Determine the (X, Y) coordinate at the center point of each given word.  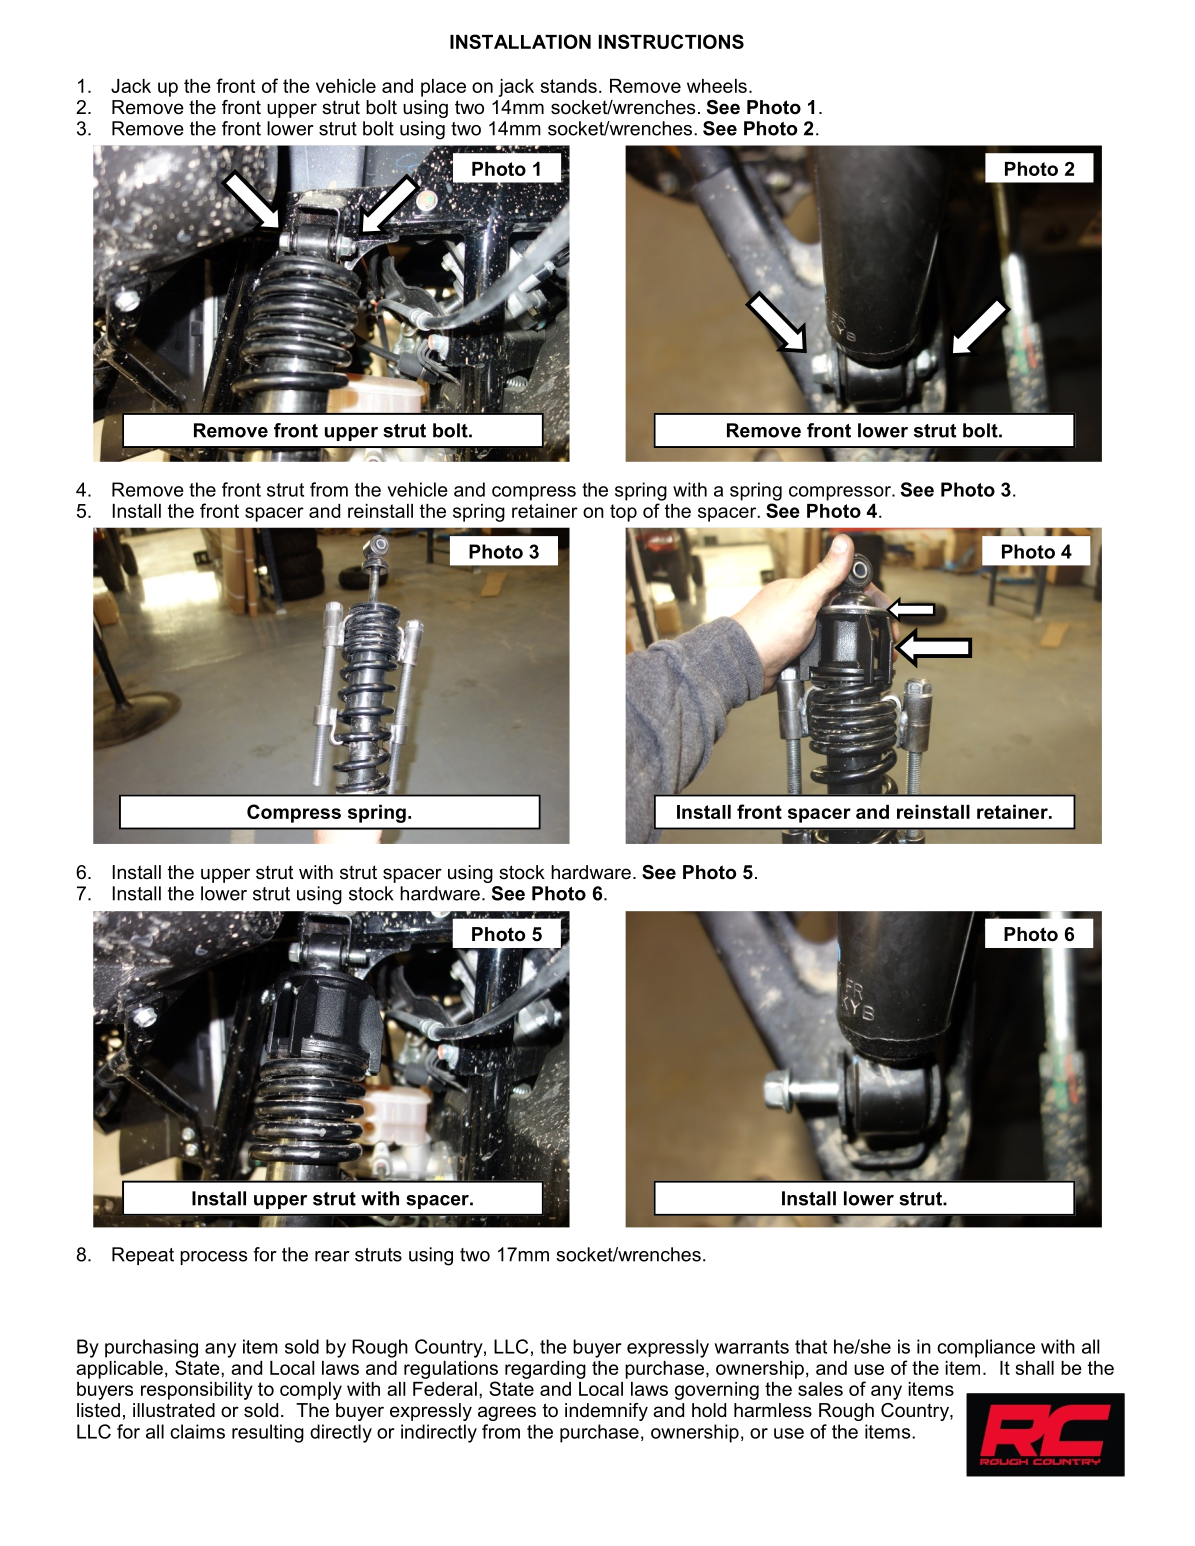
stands (569, 86)
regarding (545, 1370)
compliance (986, 1348)
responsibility (197, 1391)
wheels (717, 86)
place (443, 88)
